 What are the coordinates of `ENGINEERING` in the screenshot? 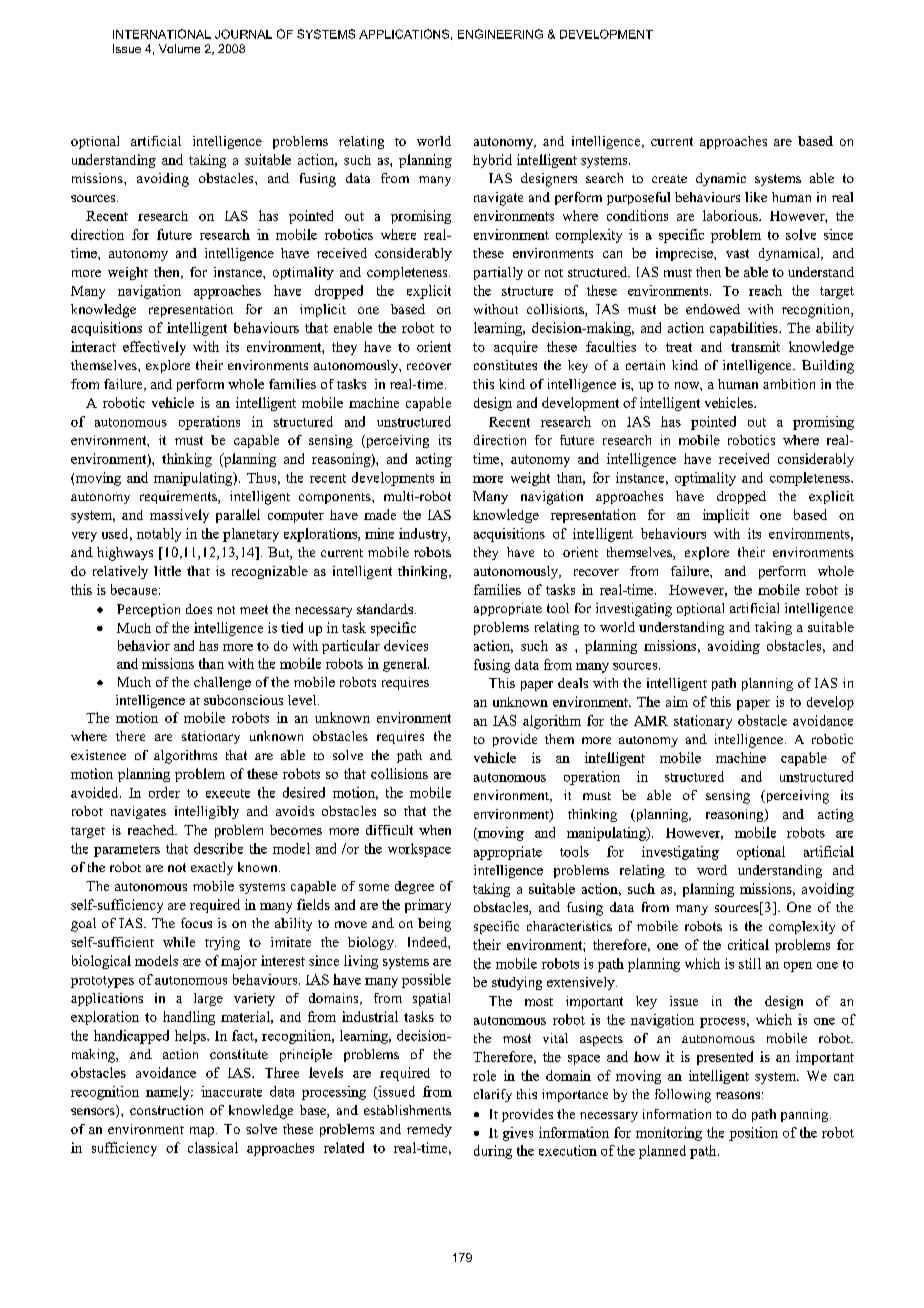 It's located at (500, 34).
